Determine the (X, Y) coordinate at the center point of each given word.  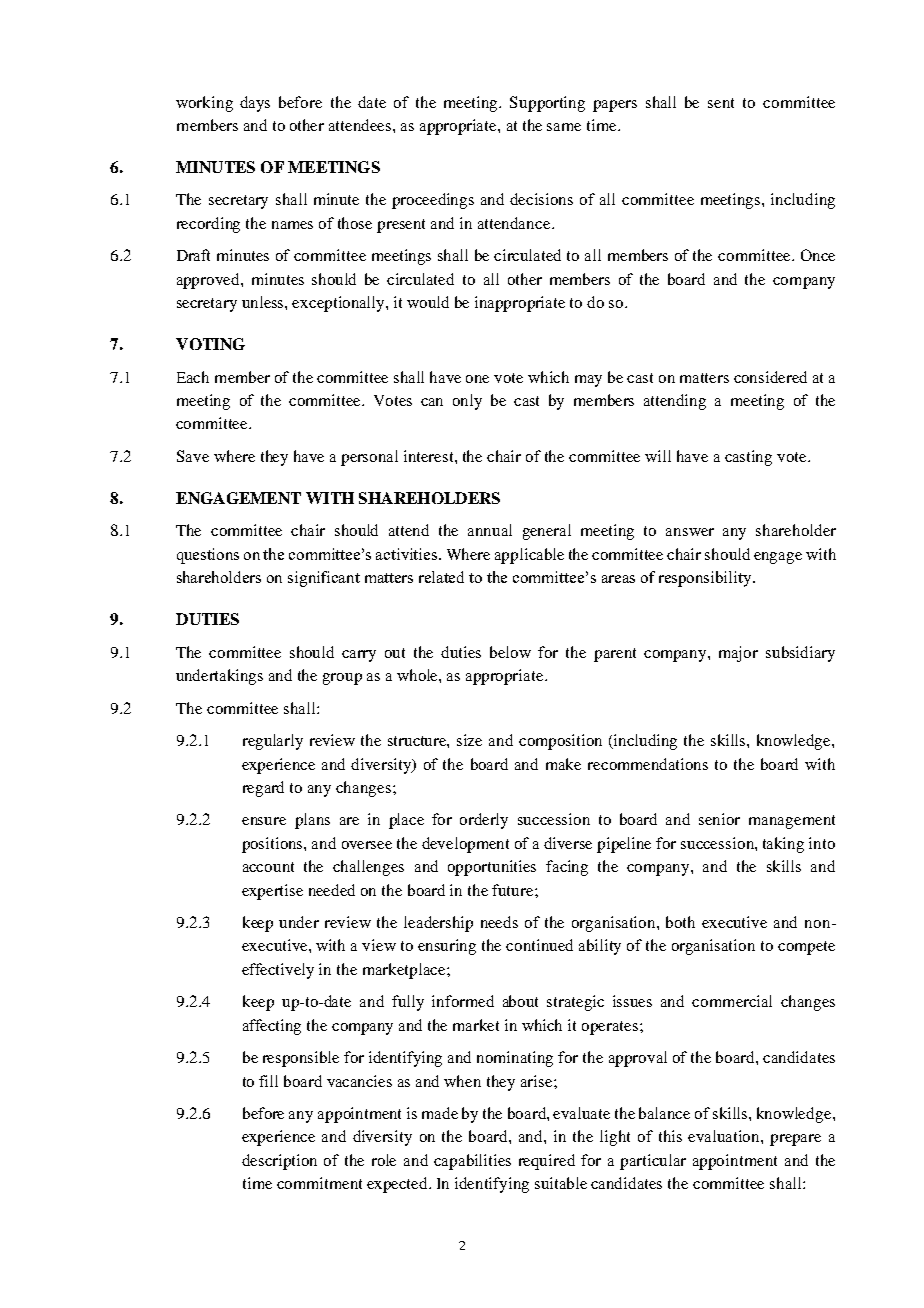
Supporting (547, 104)
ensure (264, 821)
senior (719, 819)
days (255, 104)
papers (615, 106)
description (279, 1162)
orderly (484, 821)
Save (193, 456)
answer (690, 532)
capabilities (472, 1162)
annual (490, 530)
